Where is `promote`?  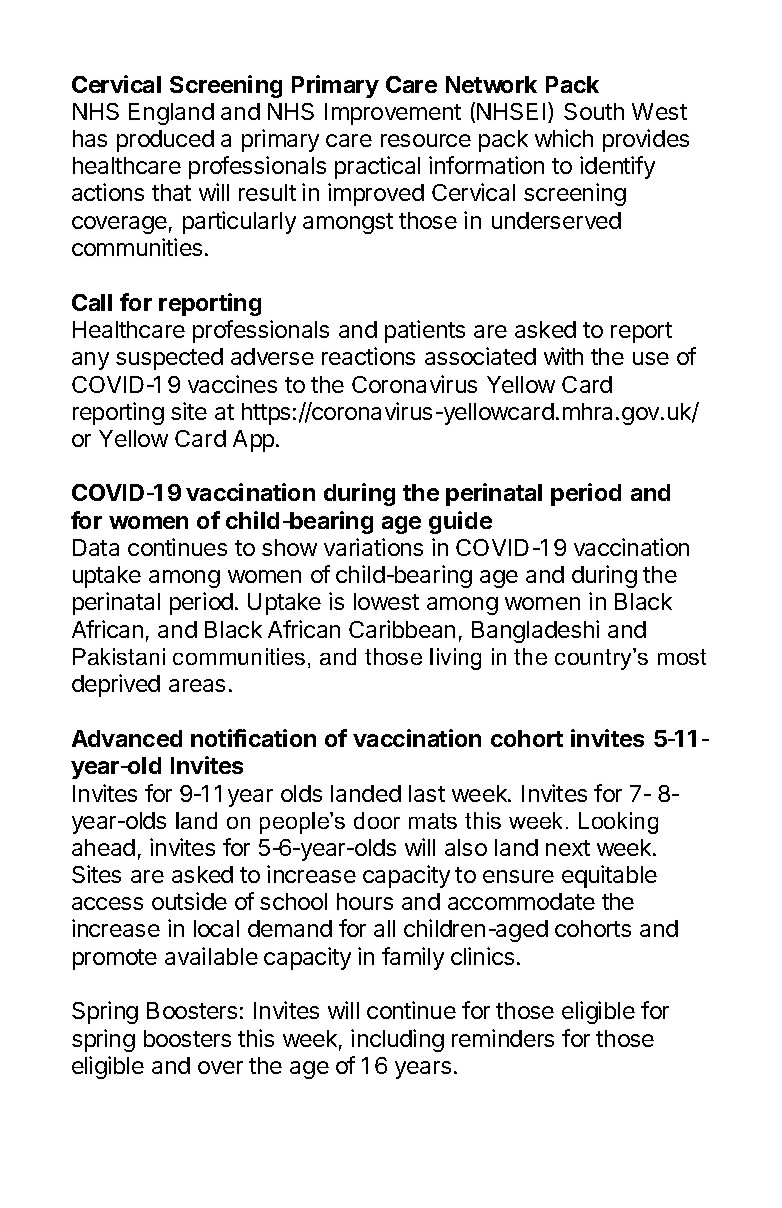
promote is located at coordinates (115, 959).
